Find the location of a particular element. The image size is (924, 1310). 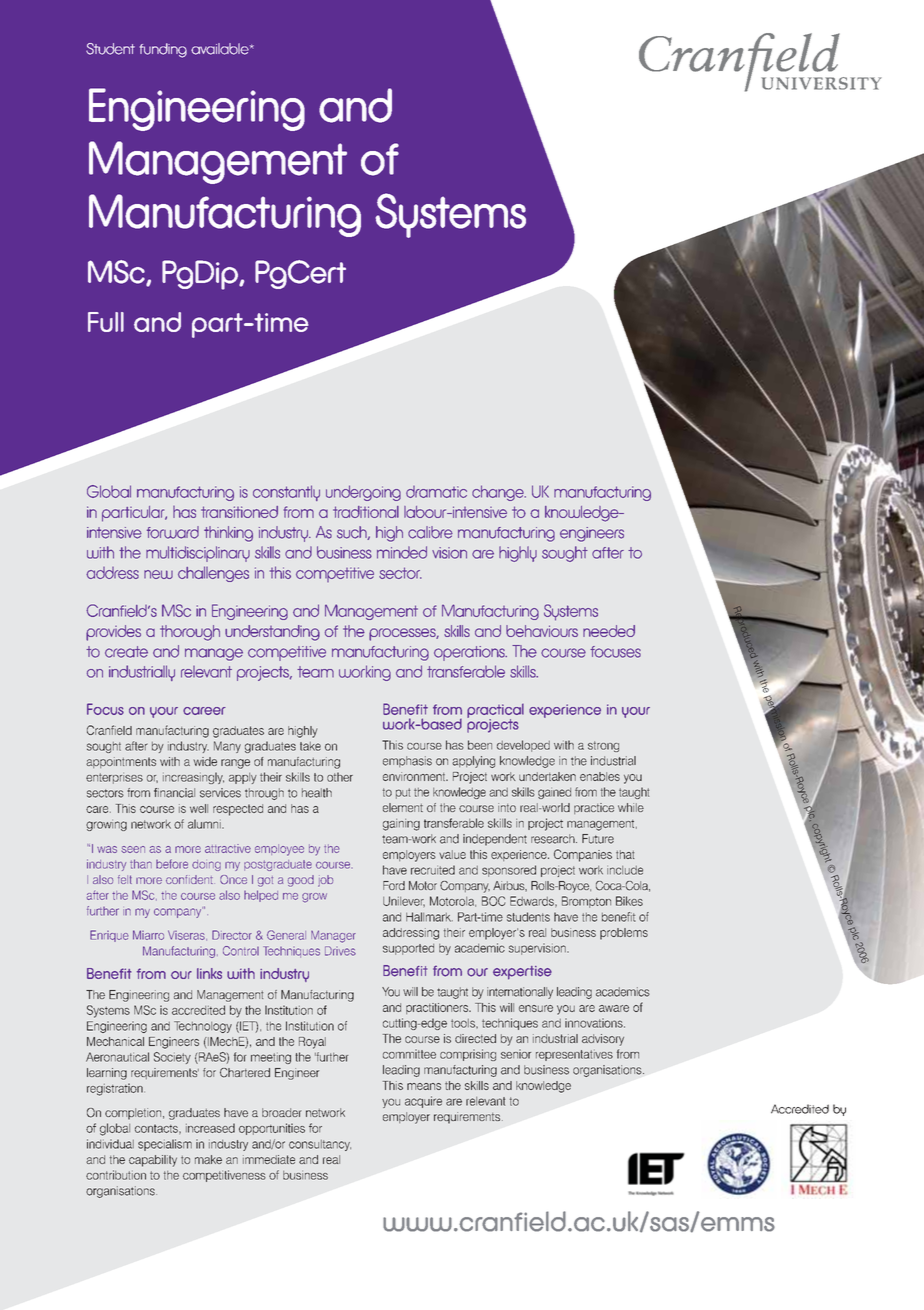

consultancy is located at coordinates (320, 1145).
